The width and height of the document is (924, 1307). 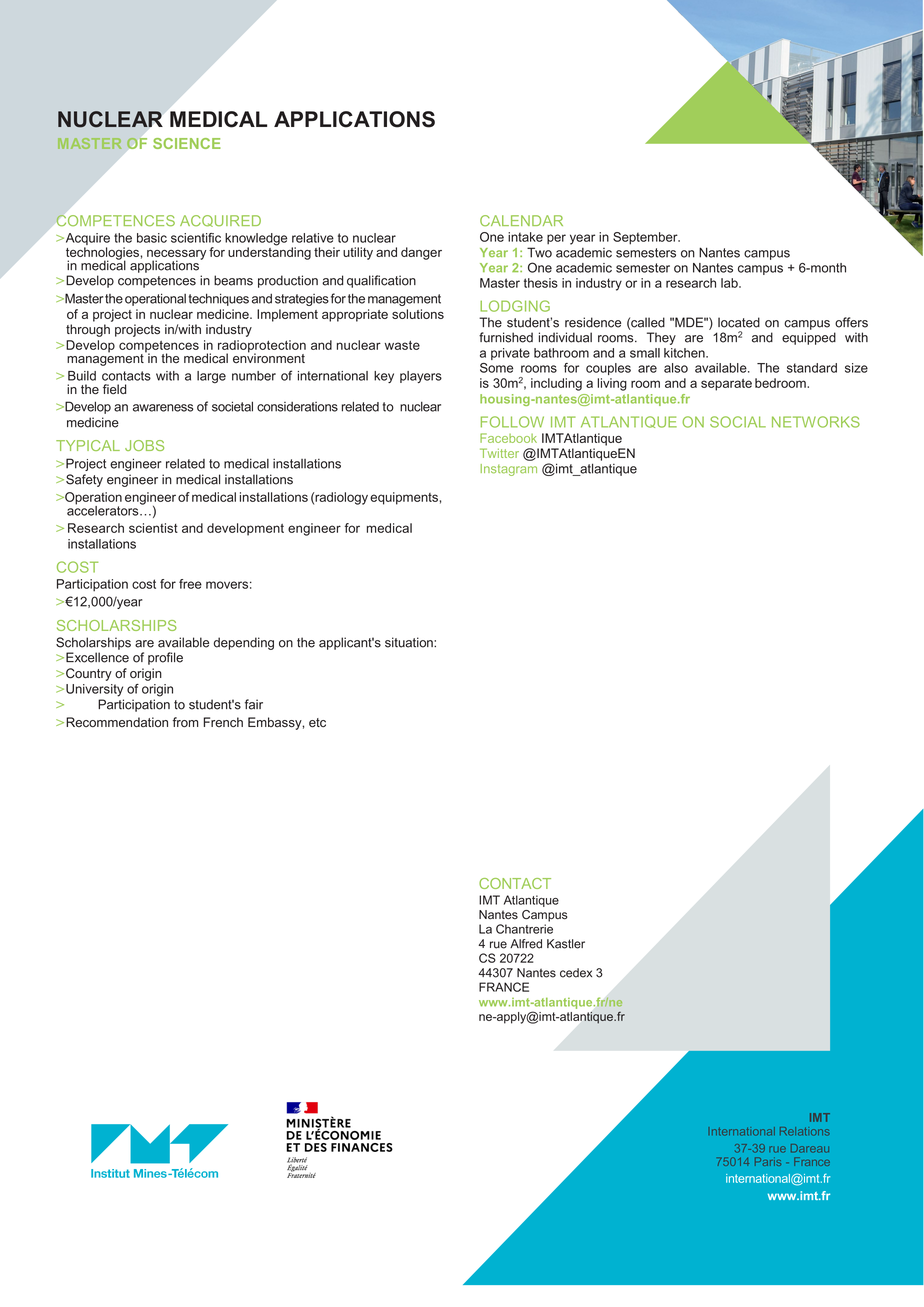 What do you see at coordinates (187, 143) in the document?
I see `SCIENCE` at bounding box center [187, 143].
